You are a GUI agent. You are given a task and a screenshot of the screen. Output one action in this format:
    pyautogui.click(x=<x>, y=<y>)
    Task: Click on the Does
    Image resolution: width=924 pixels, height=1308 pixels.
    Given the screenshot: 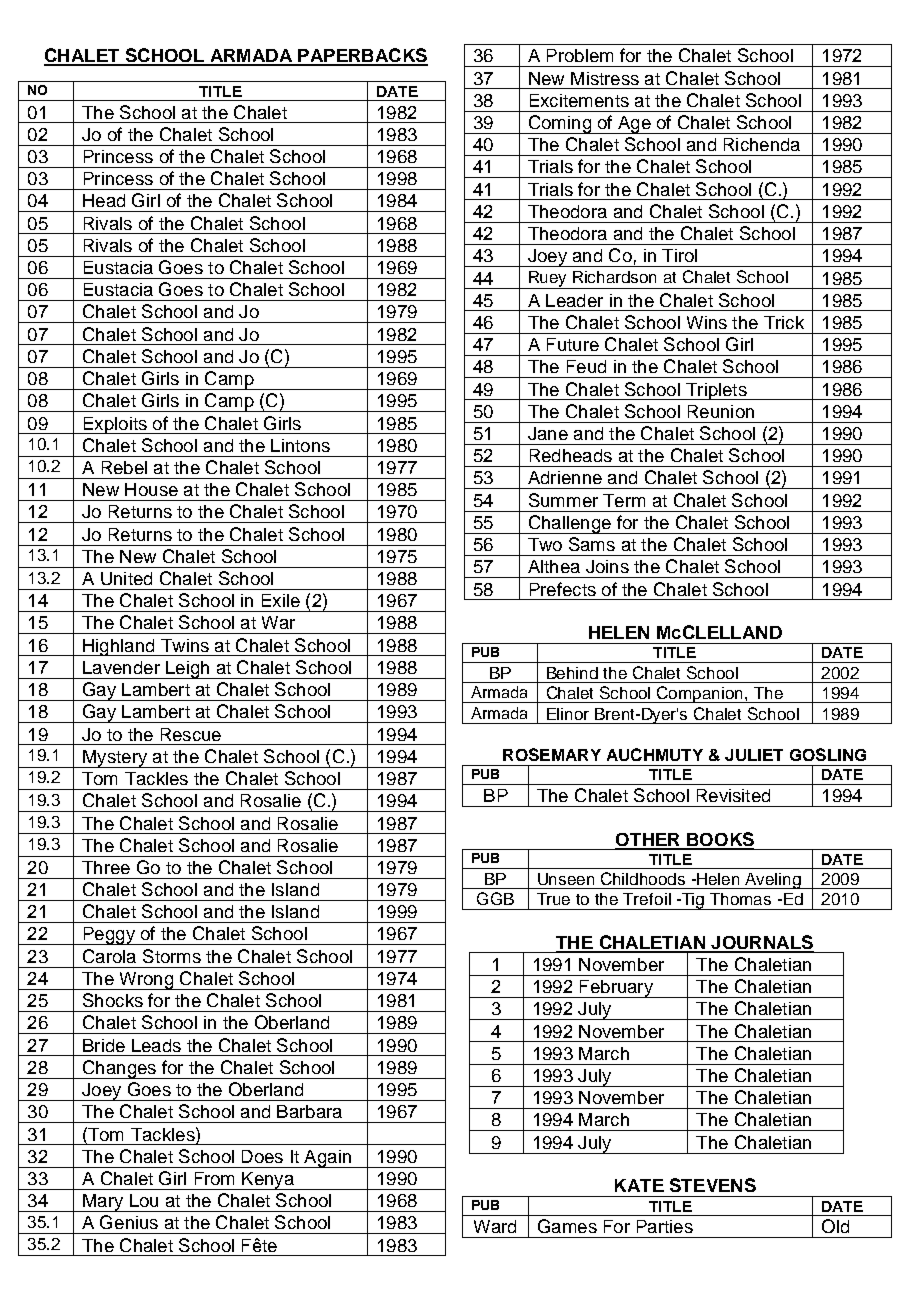 What is the action you would take?
    pyautogui.click(x=262, y=1156)
